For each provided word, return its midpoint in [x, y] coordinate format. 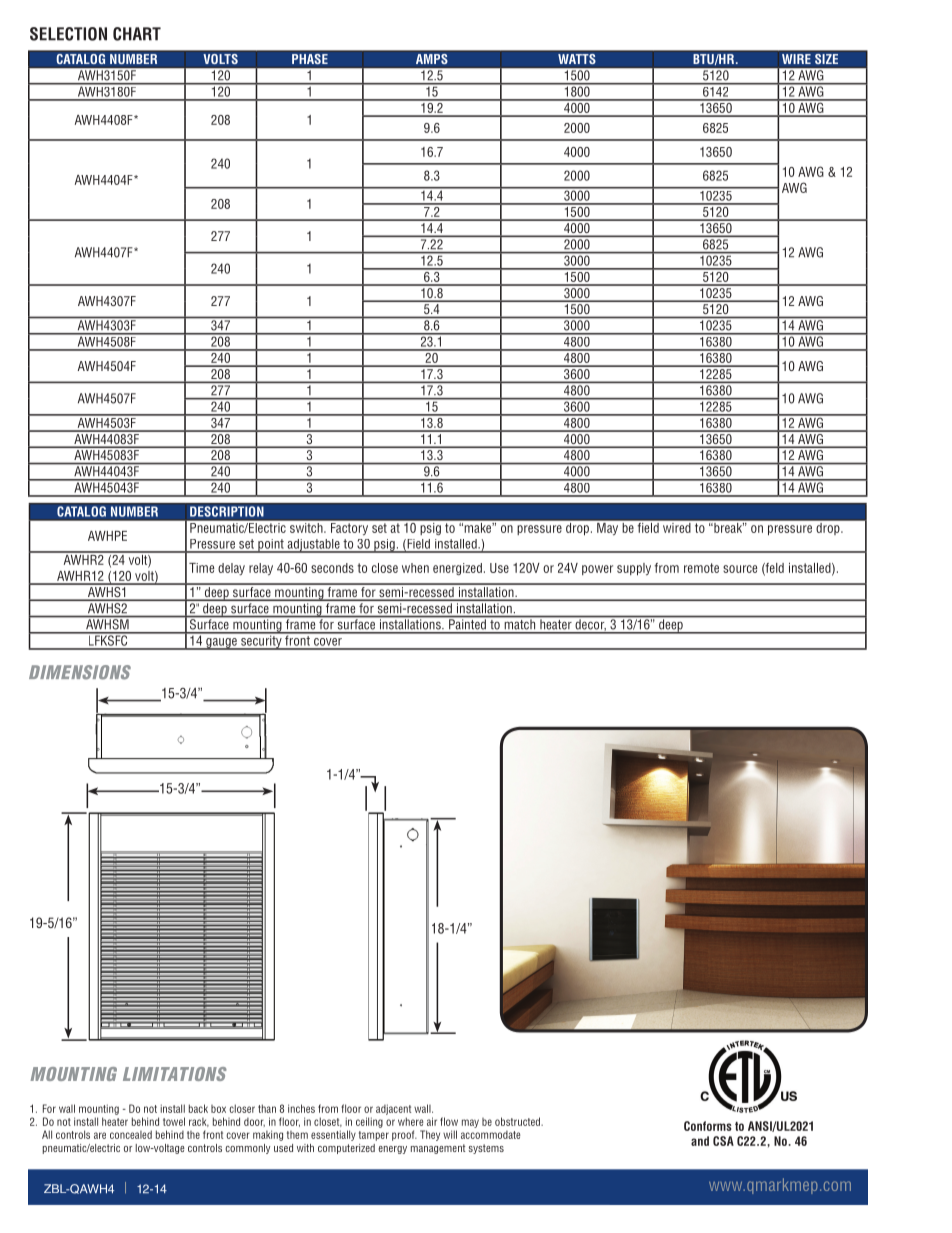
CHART [137, 34]
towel [174, 1121]
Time [201, 568]
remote [701, 568]
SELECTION [68, 34]
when [415, 568]
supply [634, 569]
